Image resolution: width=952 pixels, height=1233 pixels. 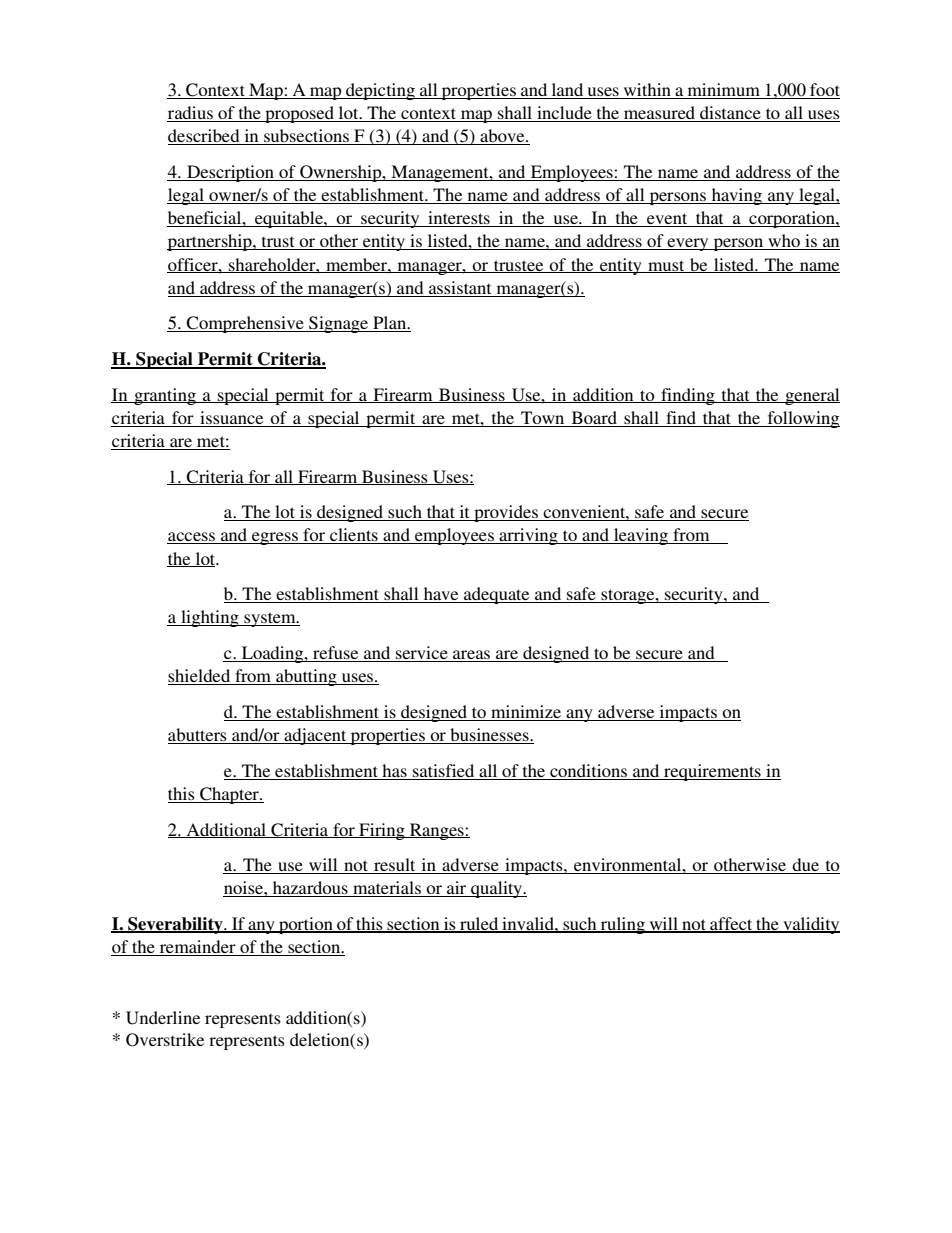 I want to click on remainder, so click(x=197, y=948).
